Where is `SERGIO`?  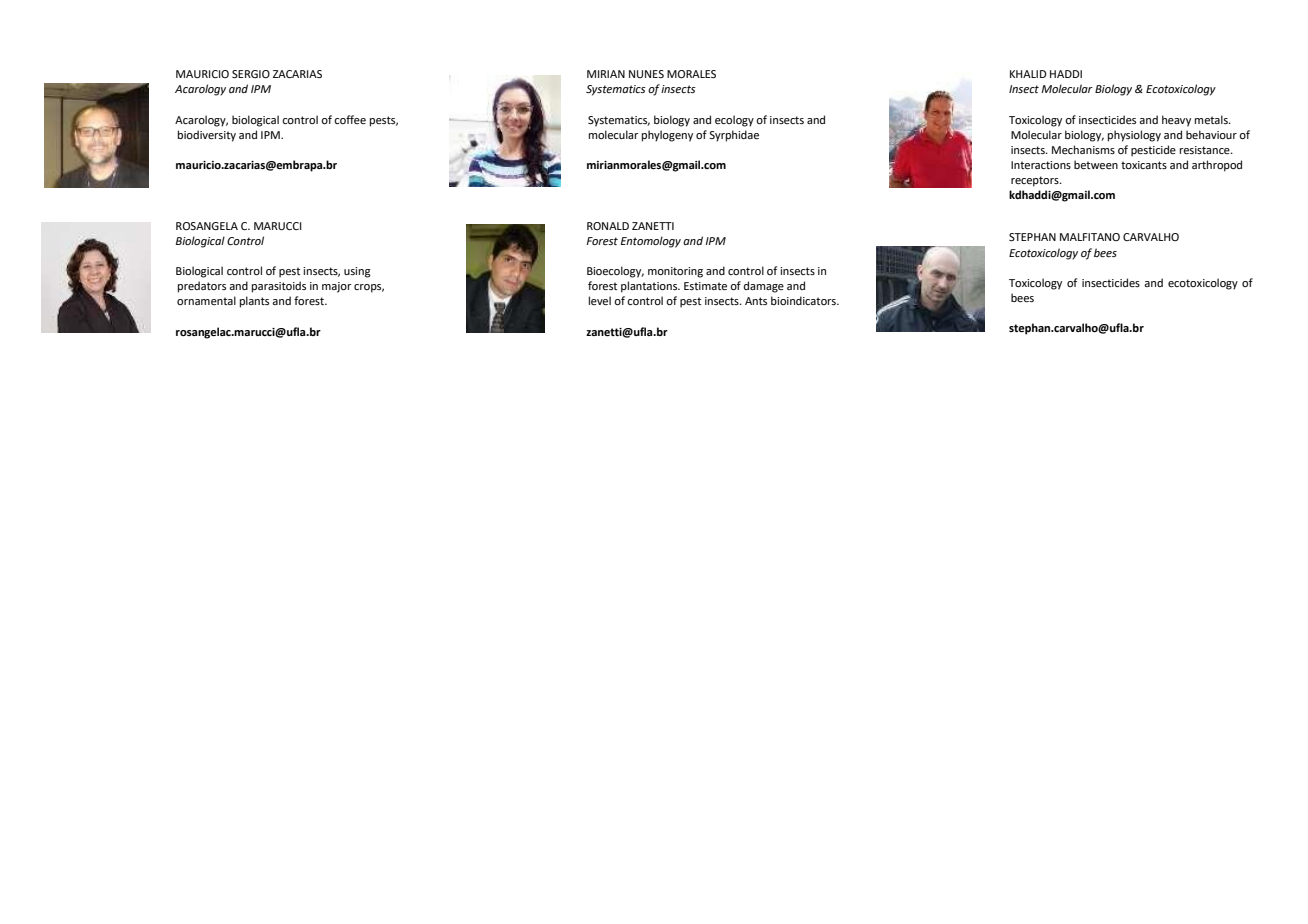 SERGIO is located at coordinates (251, 74).
